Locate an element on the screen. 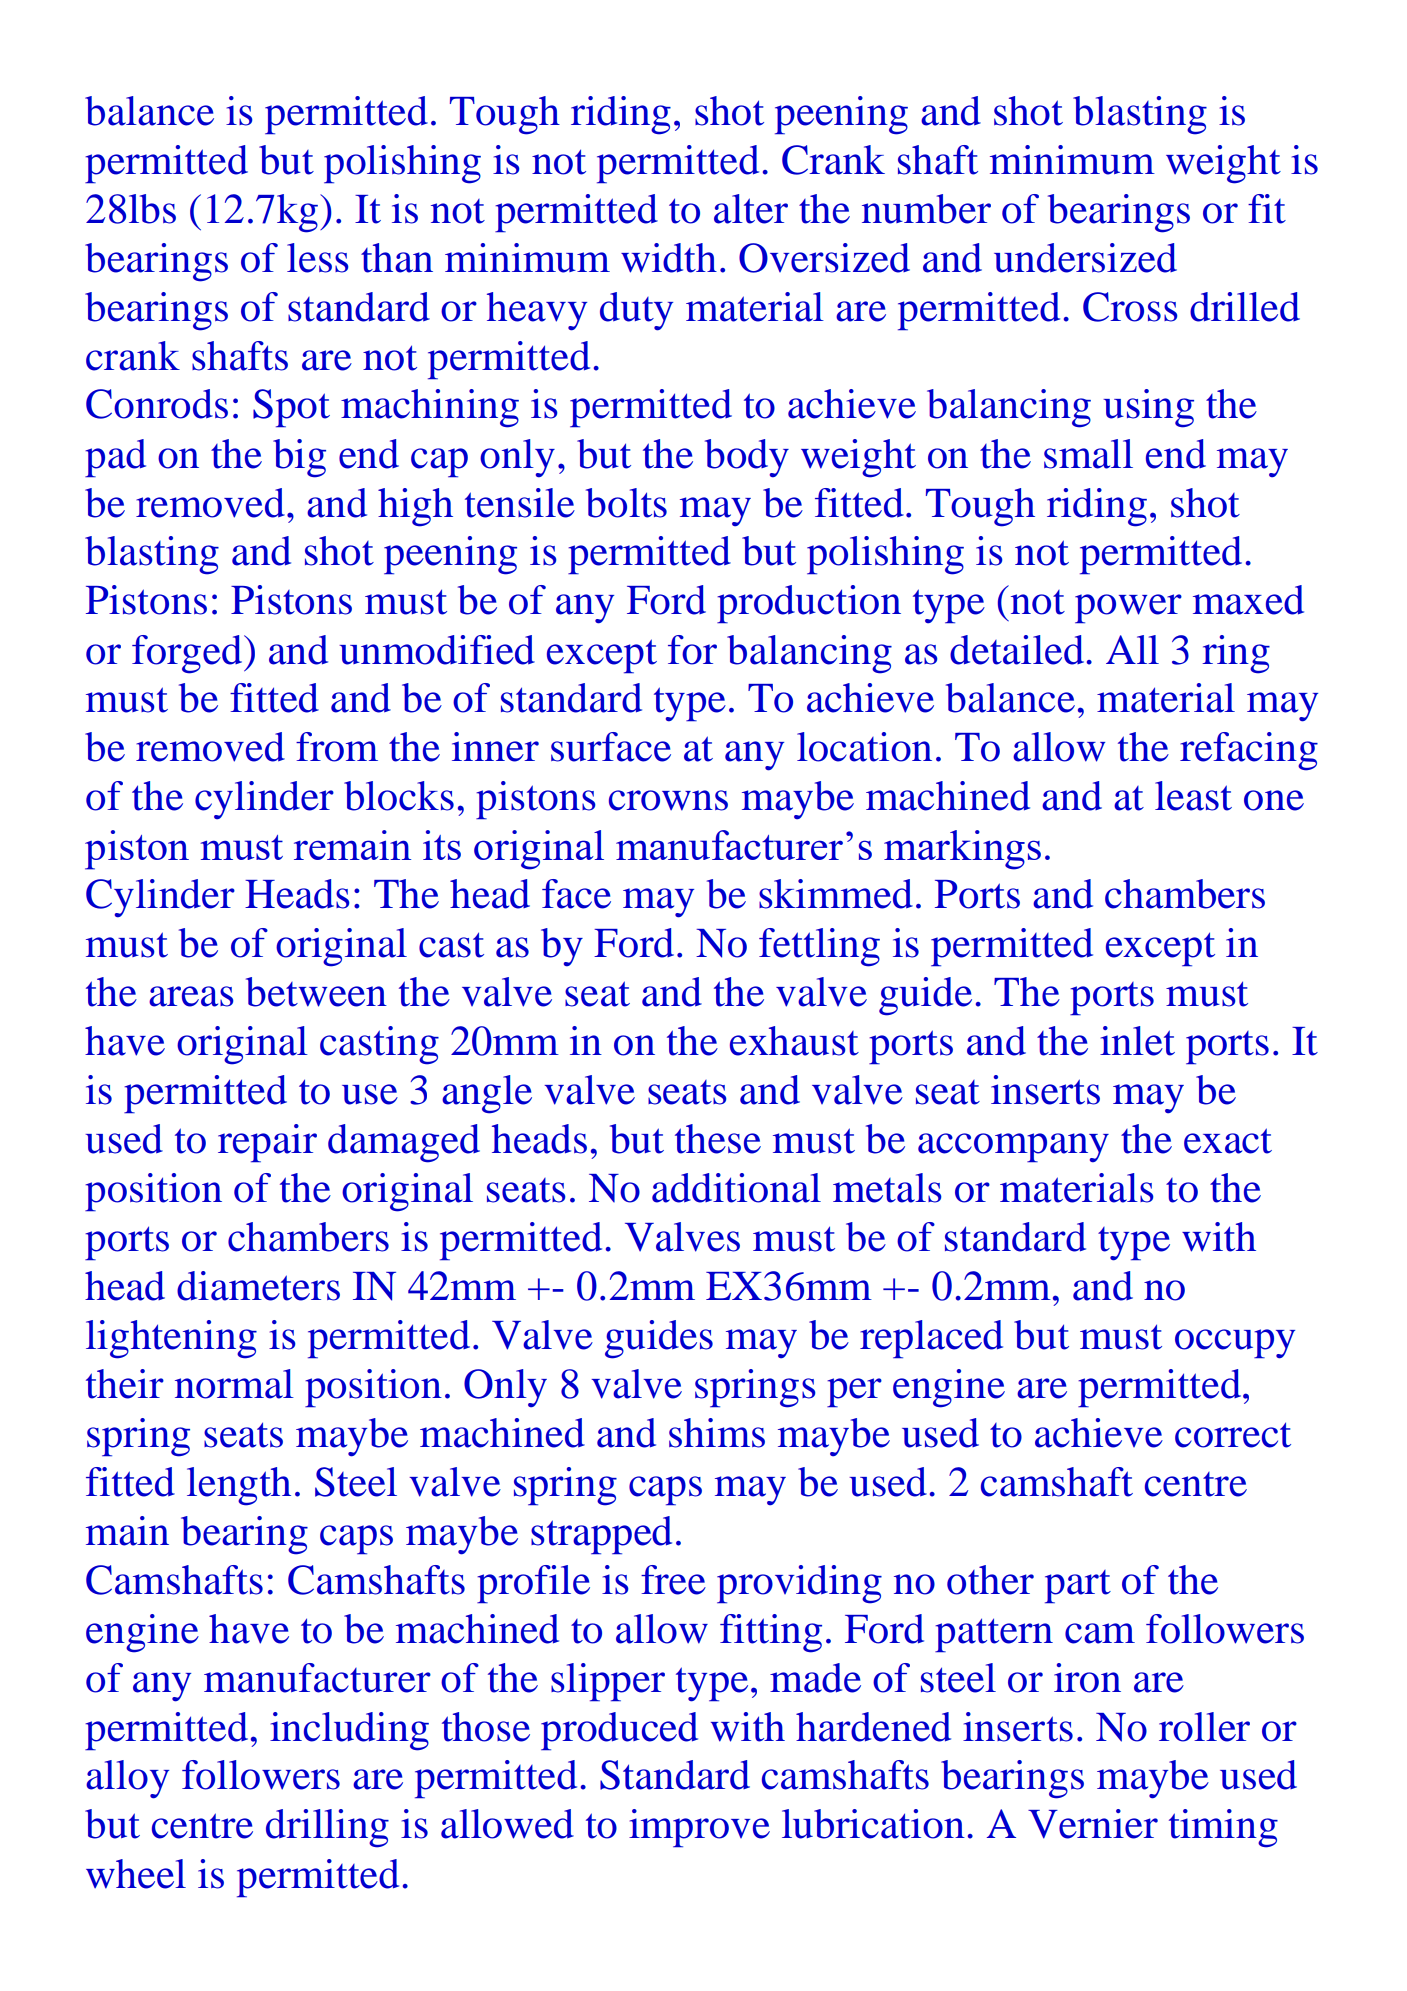 This screenshot has height=1991, width=1407. drilling is located at coordinates (327, 1828).
